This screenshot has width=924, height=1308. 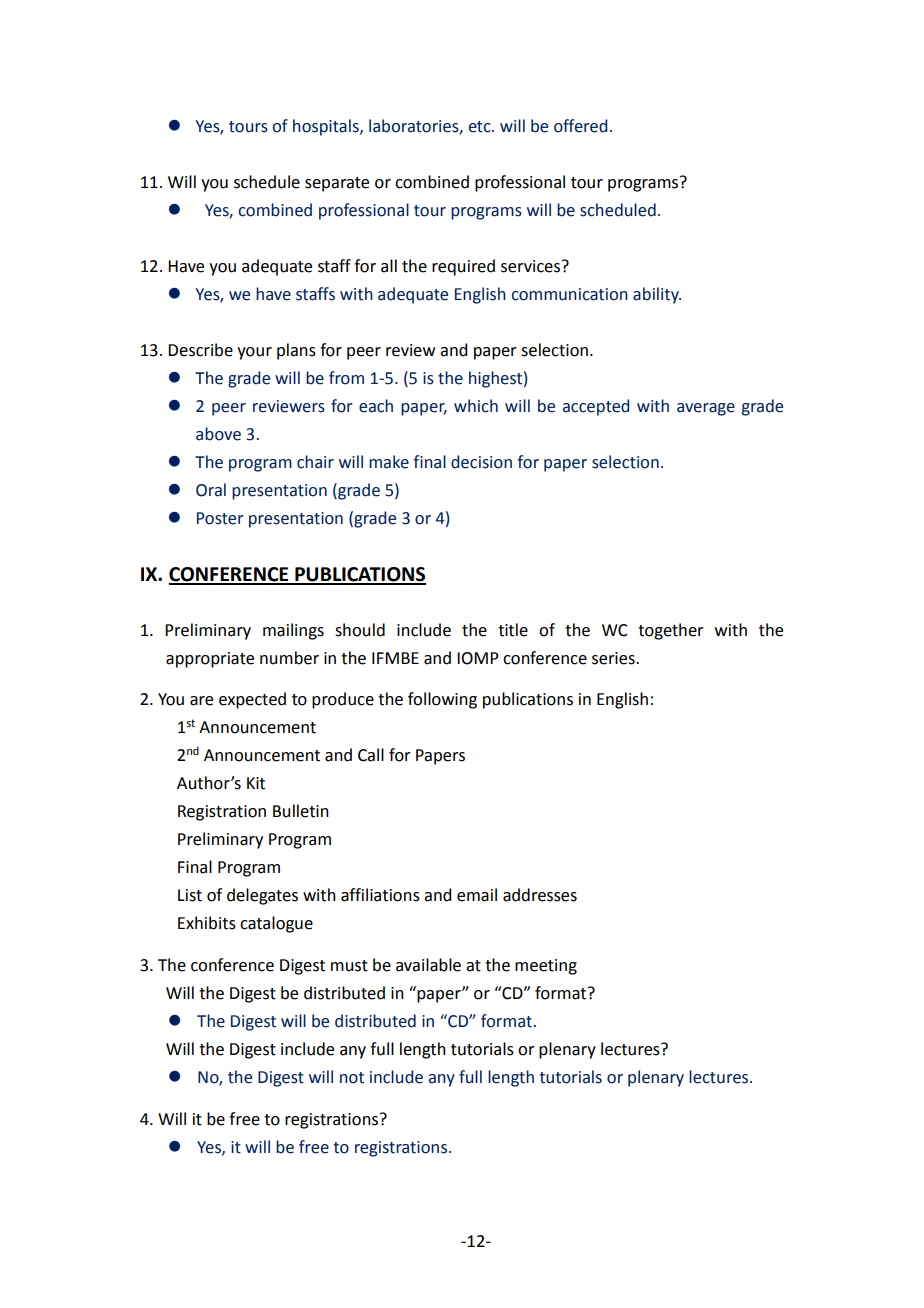 What do you see at coordinates (218, 434) in the screenshot?
I see `above` at bounding box center [218, 434].
